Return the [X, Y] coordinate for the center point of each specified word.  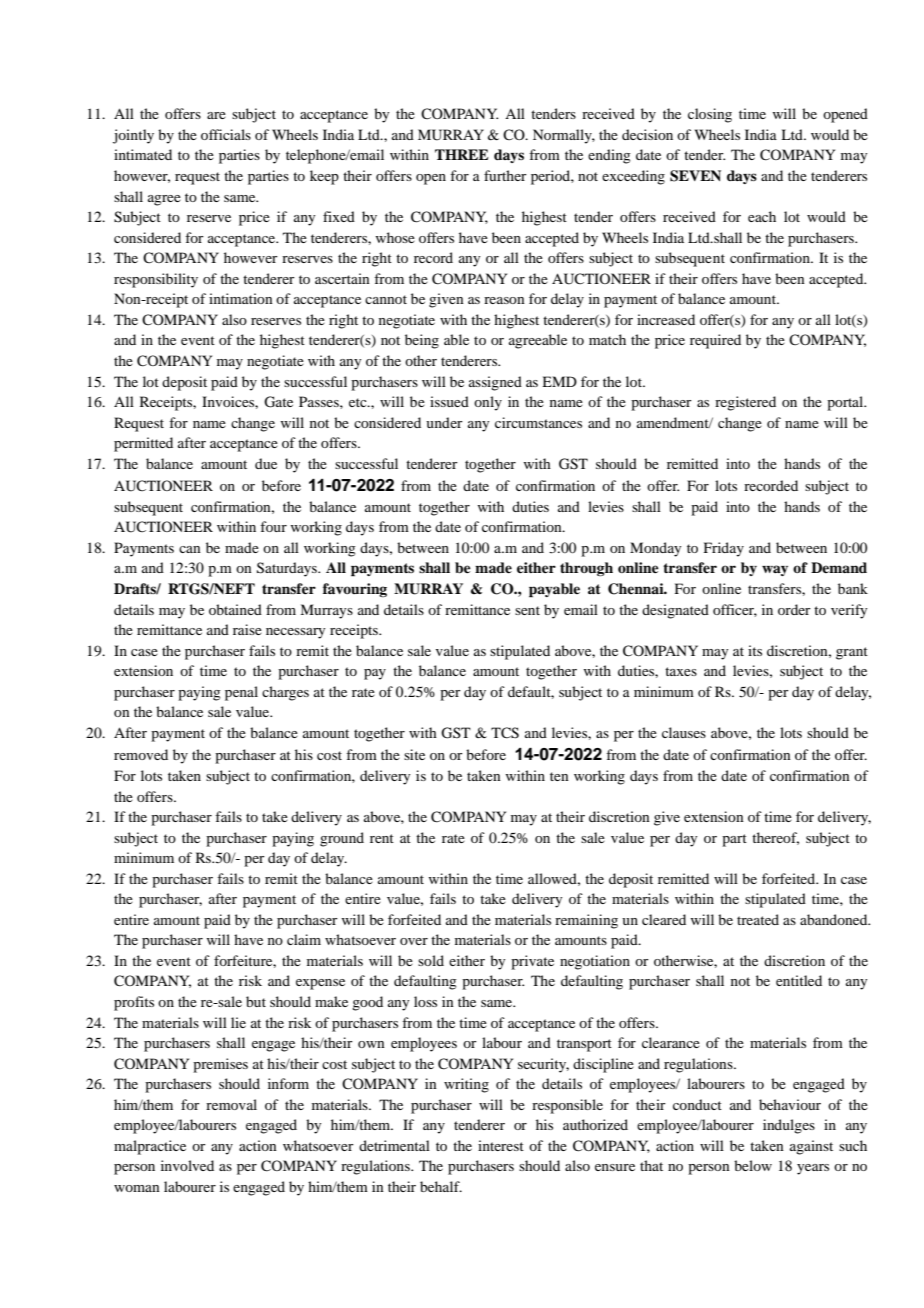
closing [710, 115]
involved [187, 1165]
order [794, 609]
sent [527, 610]
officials [226, 134]
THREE [462, 154]
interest [501, 1145]
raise [247, 629]
